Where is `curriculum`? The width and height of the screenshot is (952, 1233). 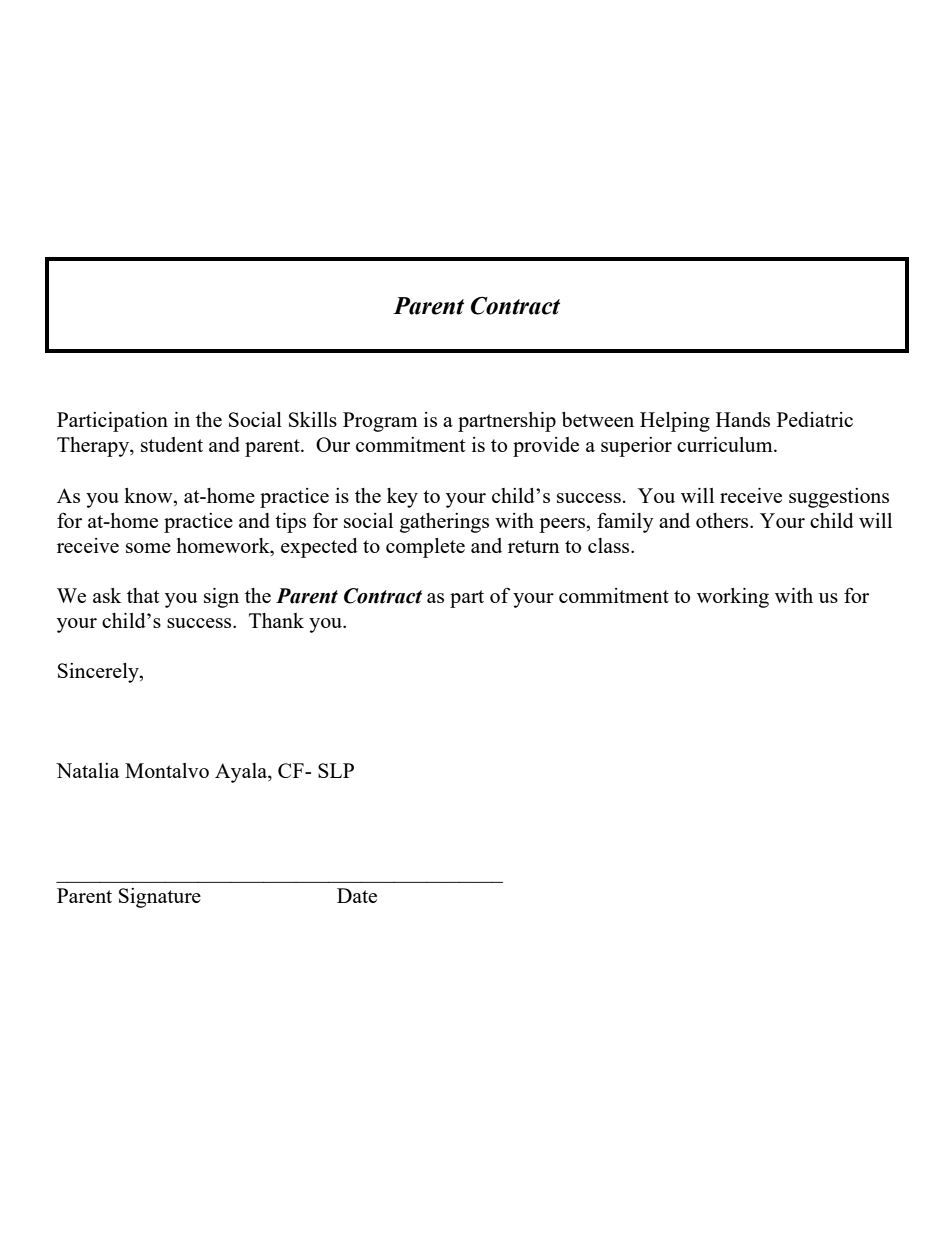 curriculum is located at coordinates (726, 444).
